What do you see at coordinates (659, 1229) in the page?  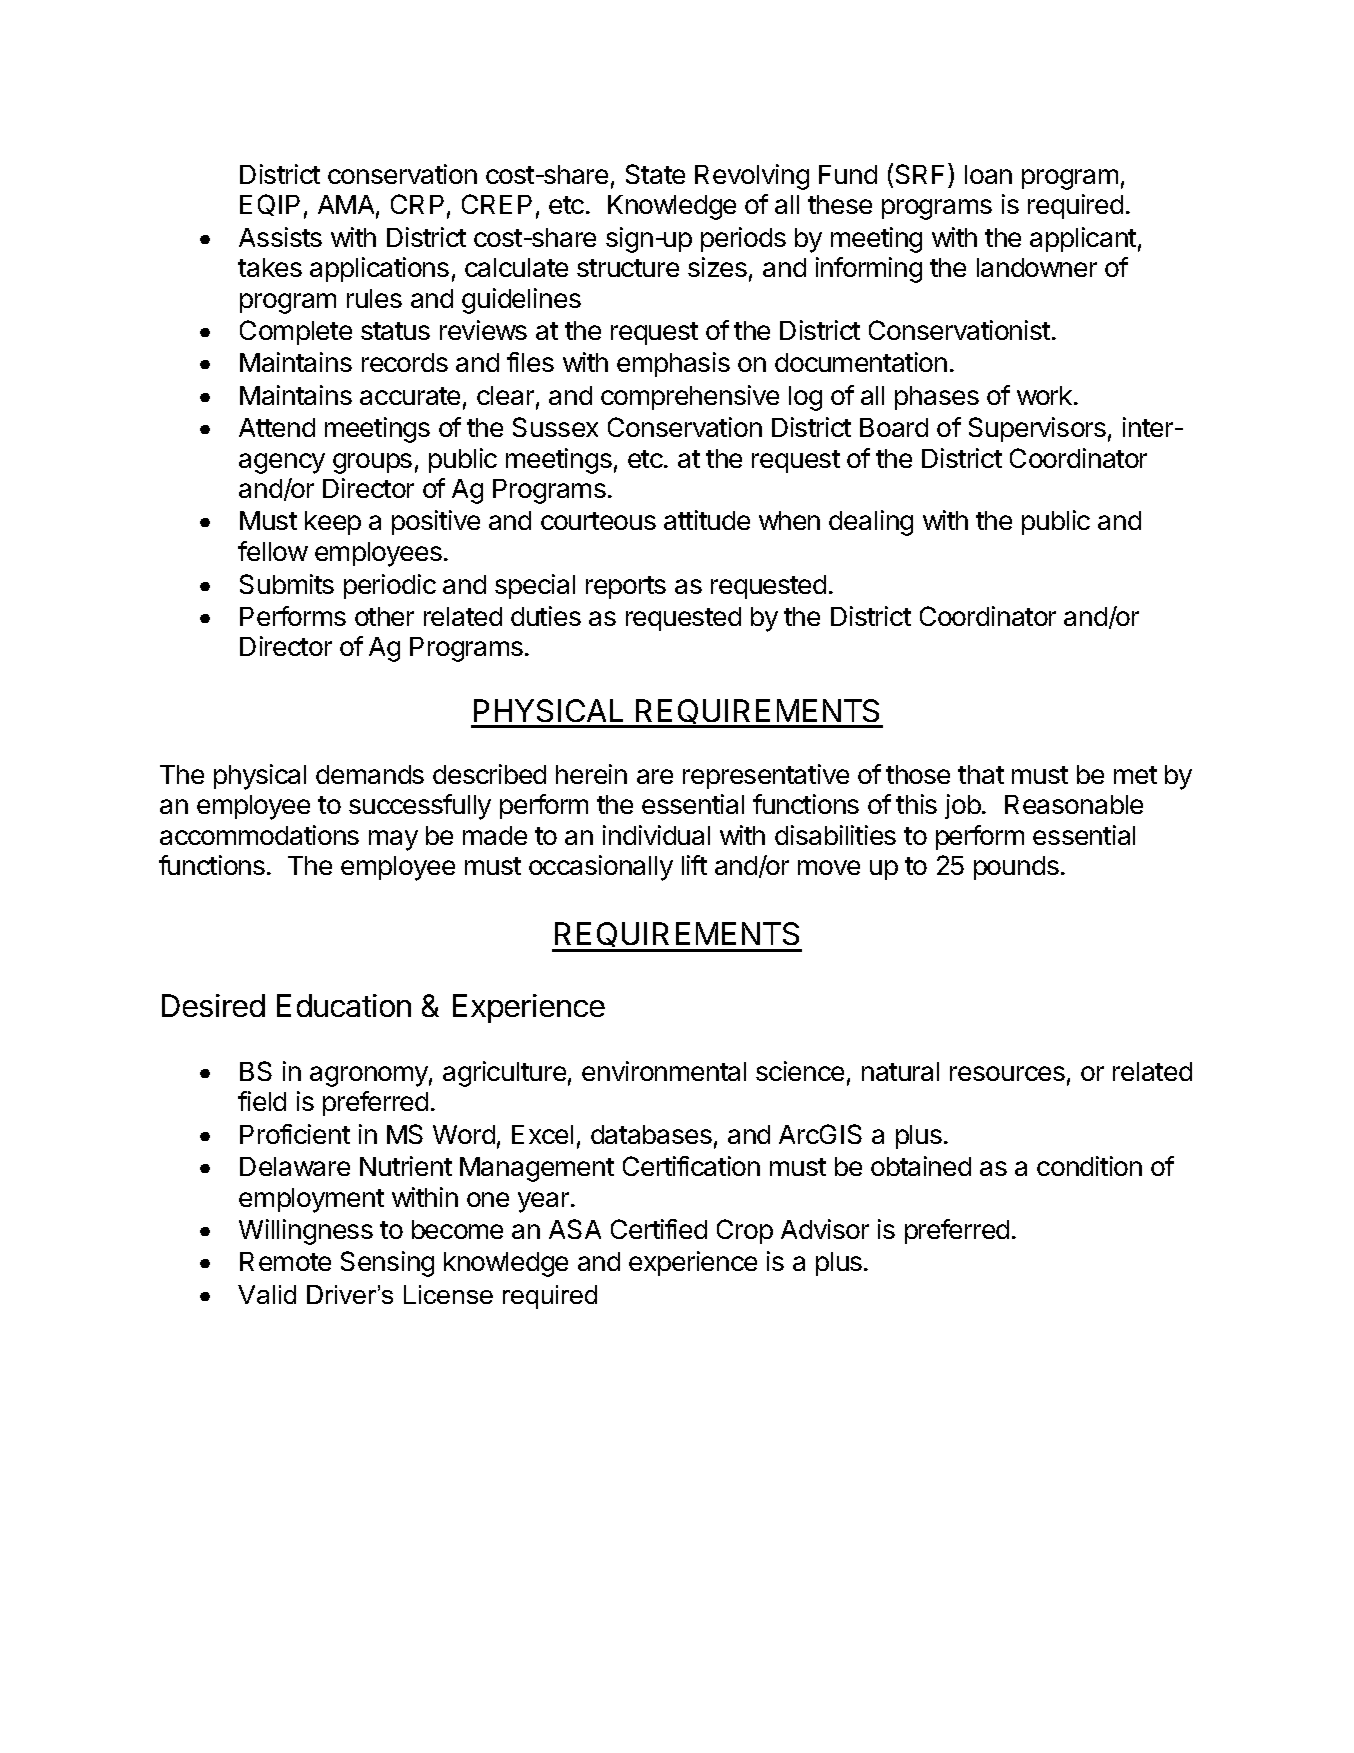 I see `Certified` at bounding box center [659, 1229].
